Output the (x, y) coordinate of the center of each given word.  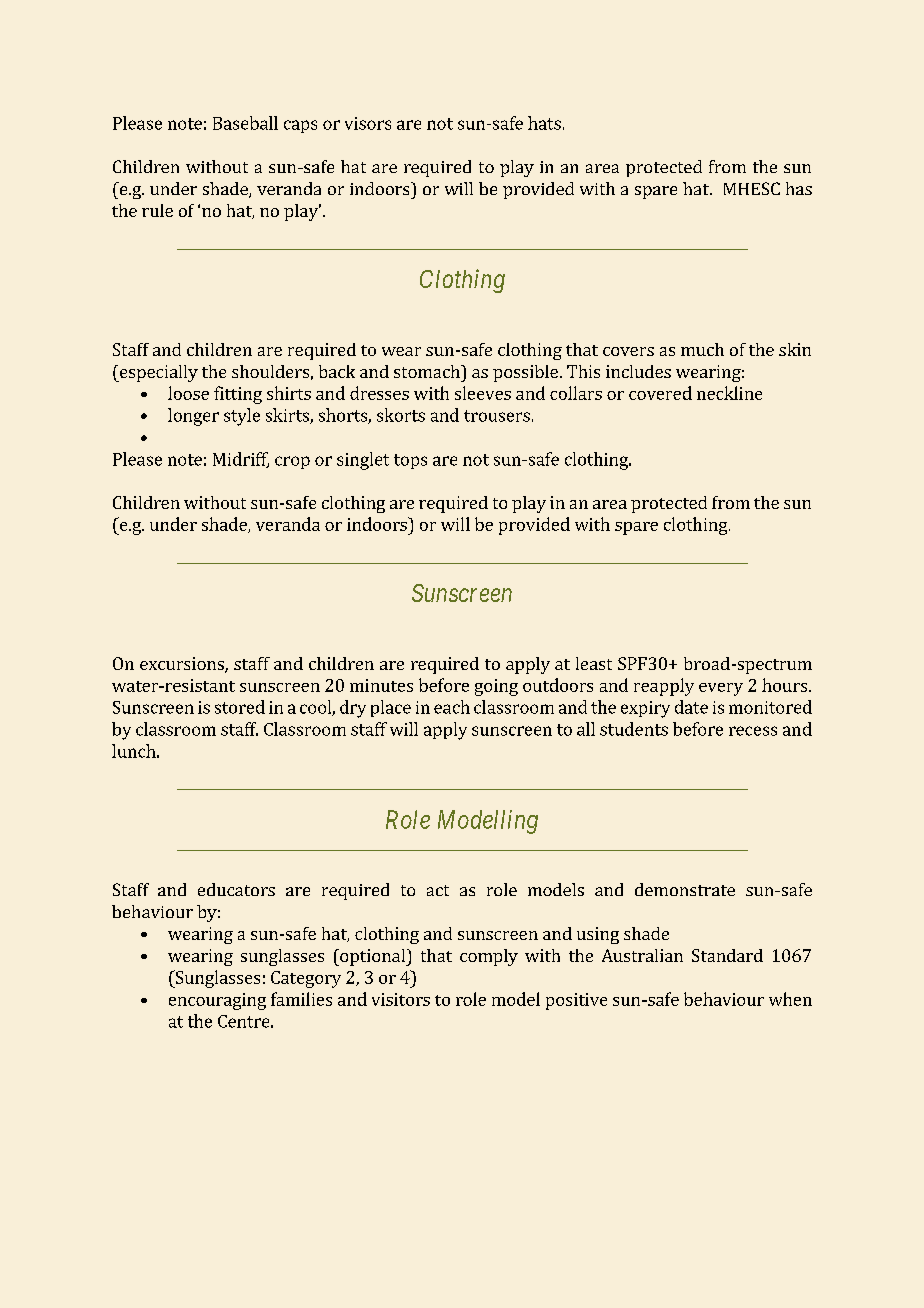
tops (410, 461)
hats (544, 123)
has (799, 188)
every (721, 689)
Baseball (245, 123)
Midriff (241, 460)
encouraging (217, 1001)
